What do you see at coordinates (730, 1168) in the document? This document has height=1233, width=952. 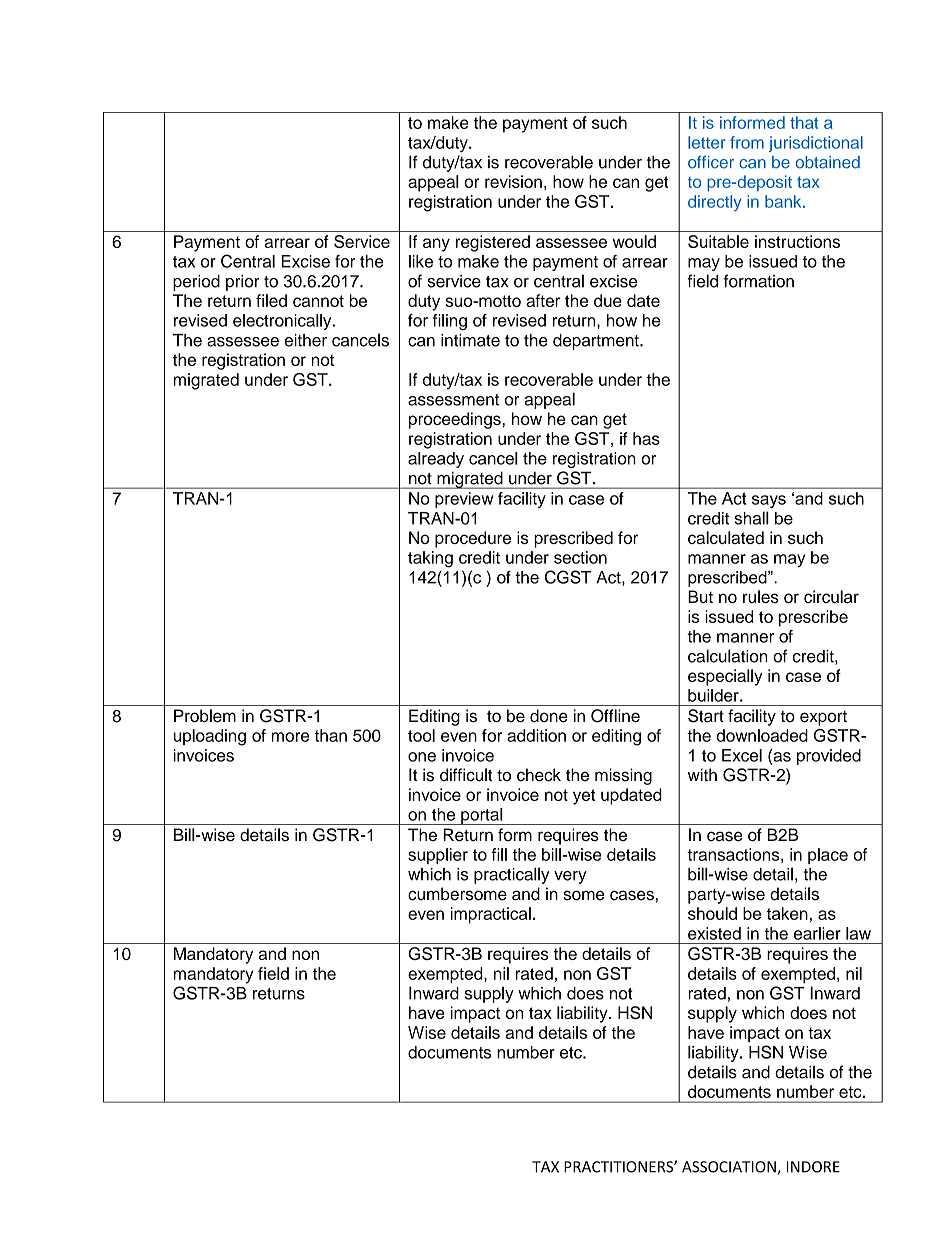 I see `ASSOCIATION` at bounding box center [730, 1168].
